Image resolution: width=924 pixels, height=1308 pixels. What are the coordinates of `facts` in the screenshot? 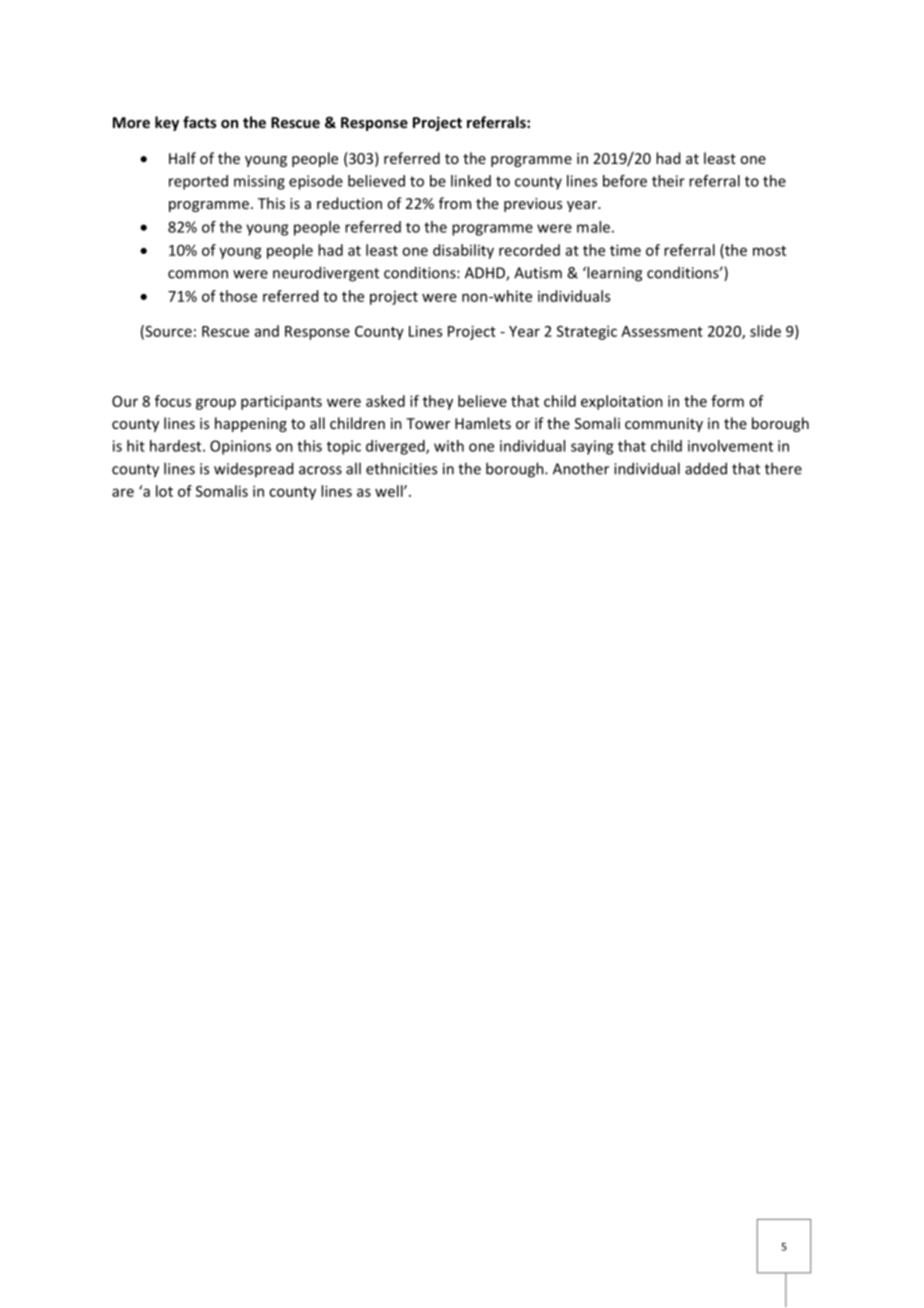 It's located at (200, 122).
